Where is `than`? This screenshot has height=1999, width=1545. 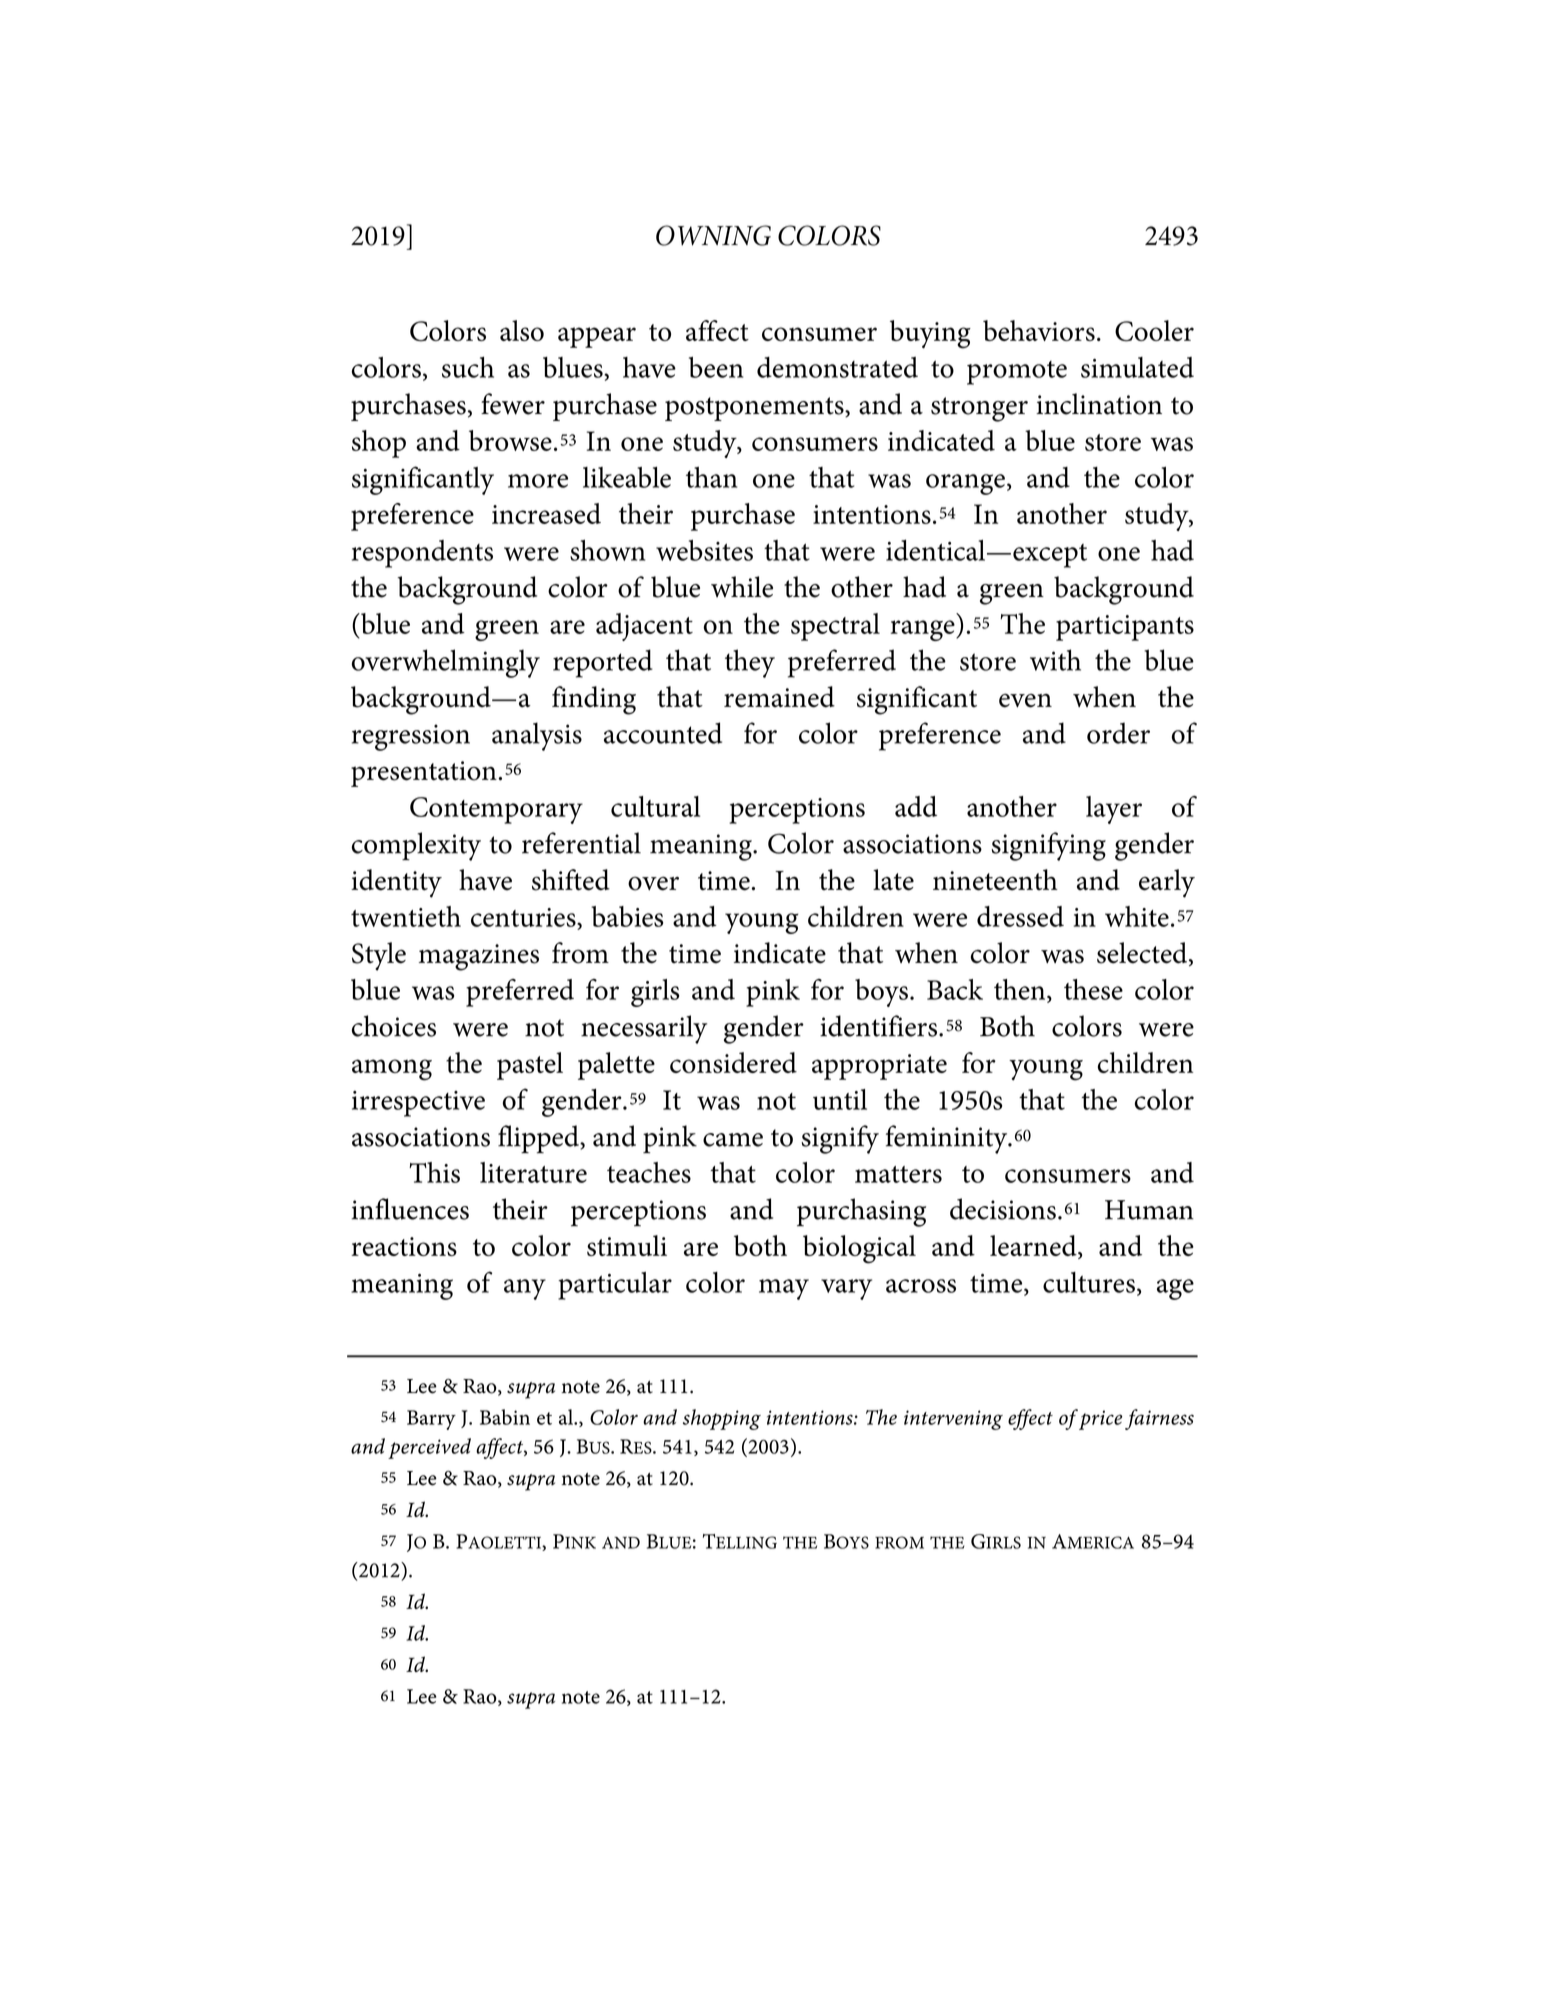 than is located at coordinates (711, 477).
